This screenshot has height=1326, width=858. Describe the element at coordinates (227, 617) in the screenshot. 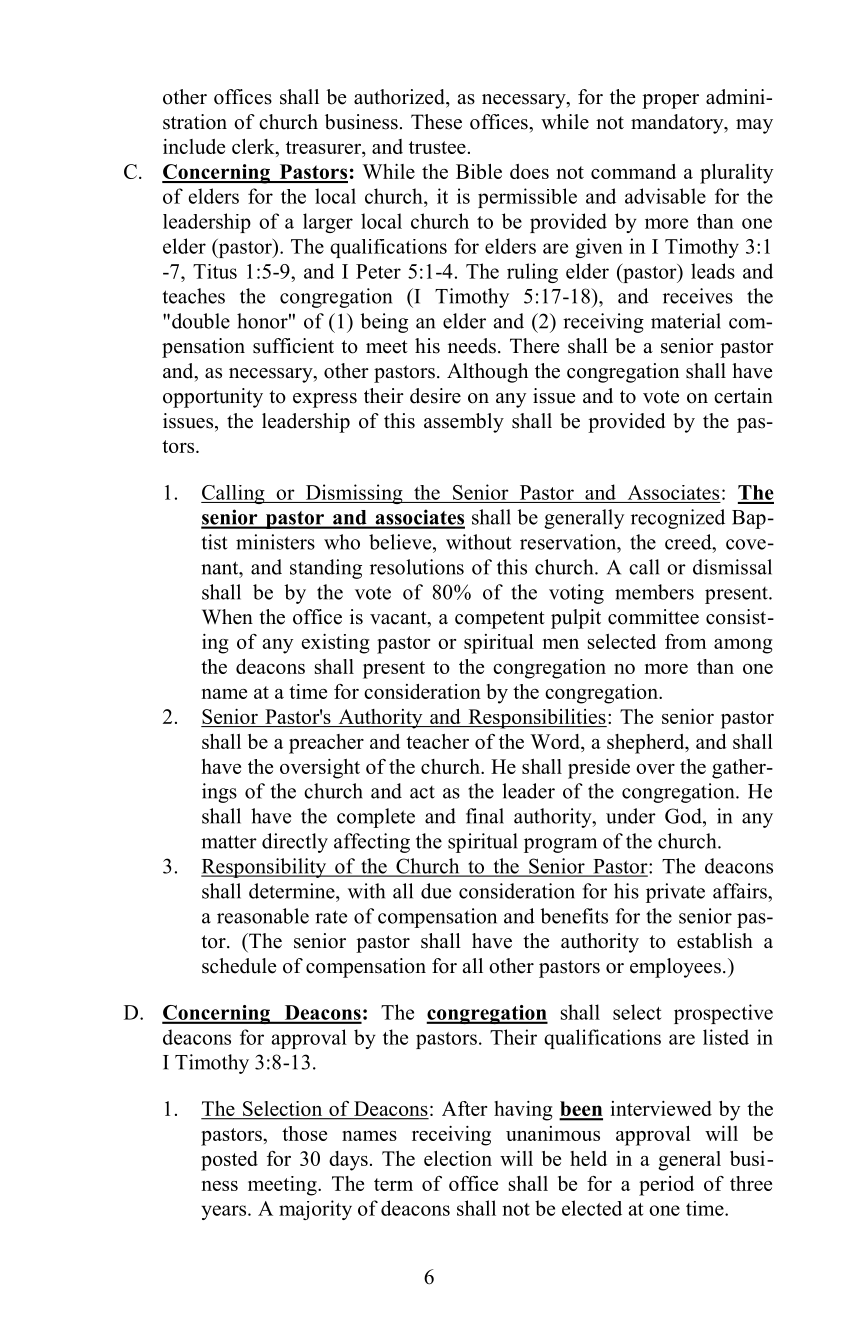

I see `When` at that location.
